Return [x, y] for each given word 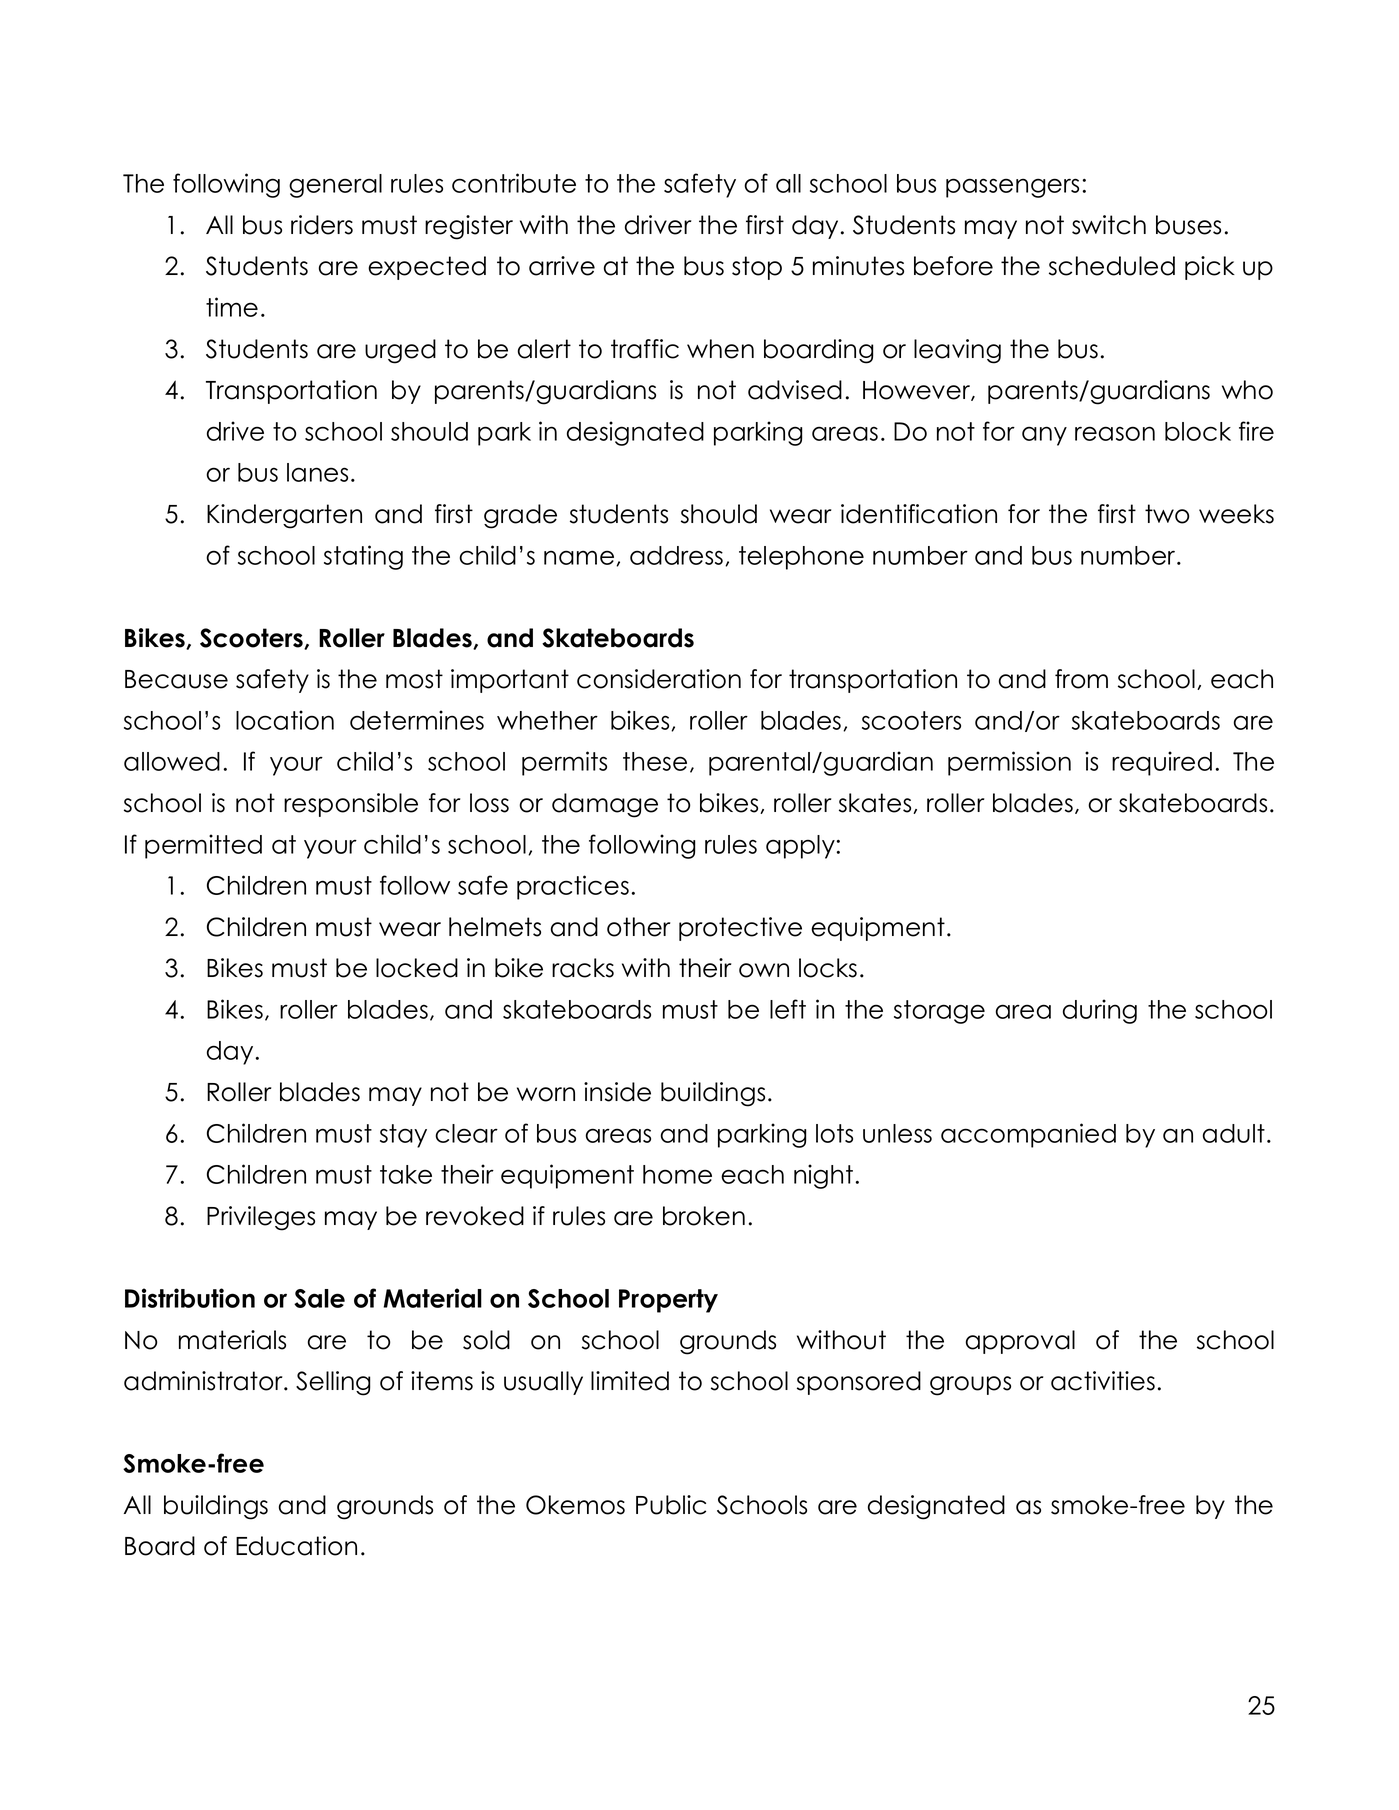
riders [322, 225]
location [285, 720]
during [1100, 1011]
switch [1109, 225]
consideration [659, 679]
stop [757, 268]
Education [296, 1546]
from [1081, 679]
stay [403, 1136]
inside [617, 1092]
